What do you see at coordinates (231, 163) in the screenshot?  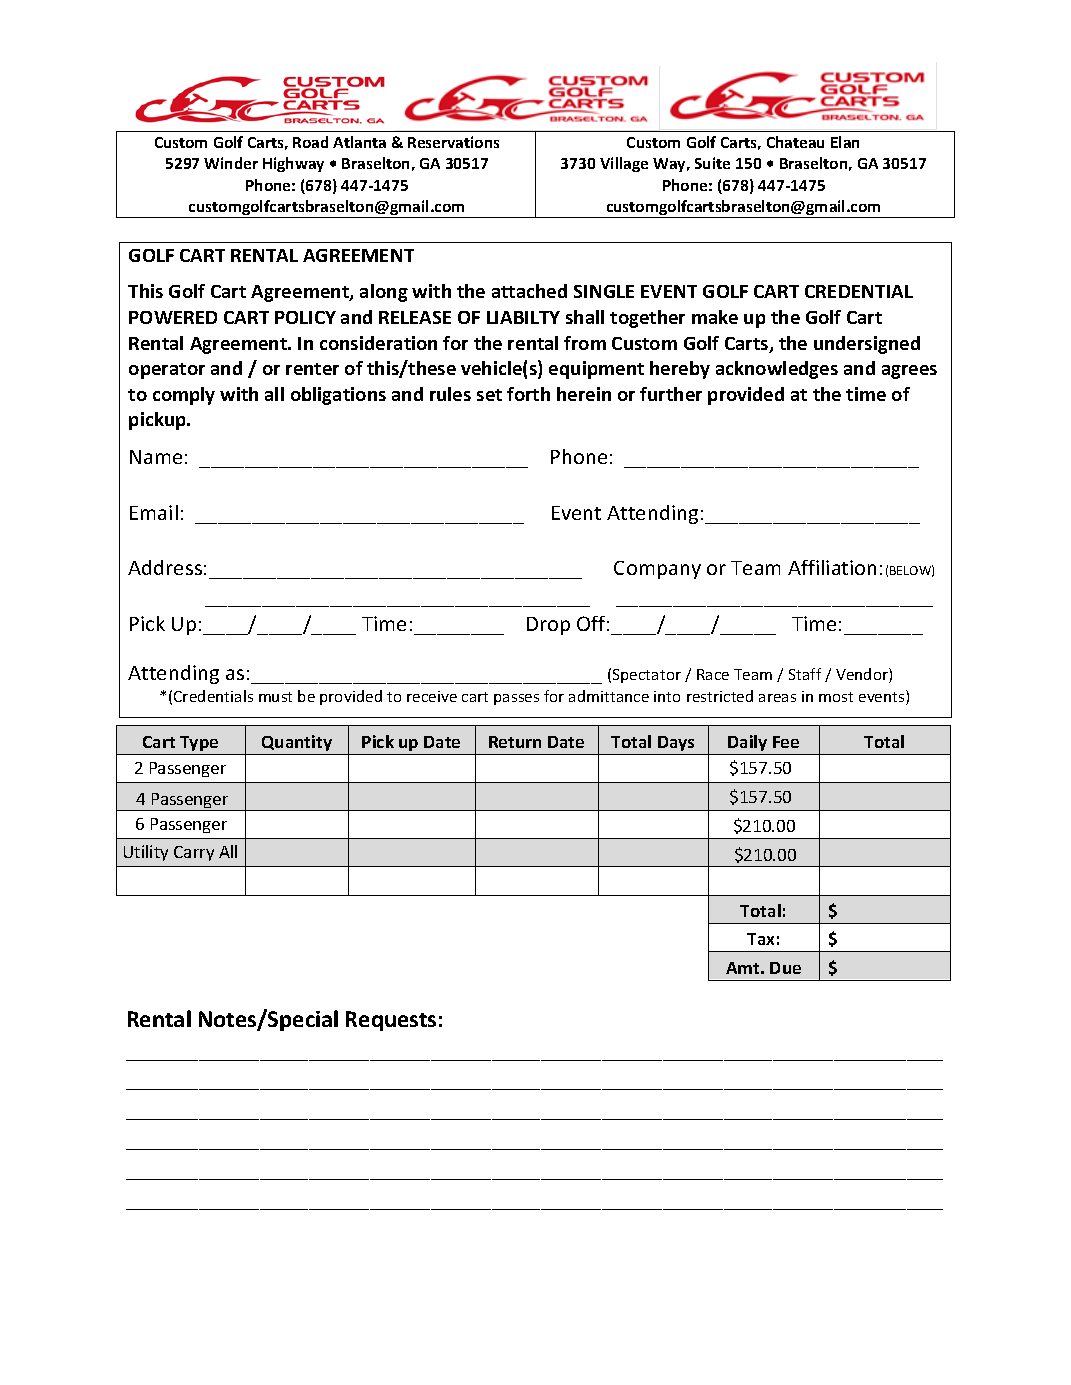 I see `Winder` at bounding box center [231, 163].
